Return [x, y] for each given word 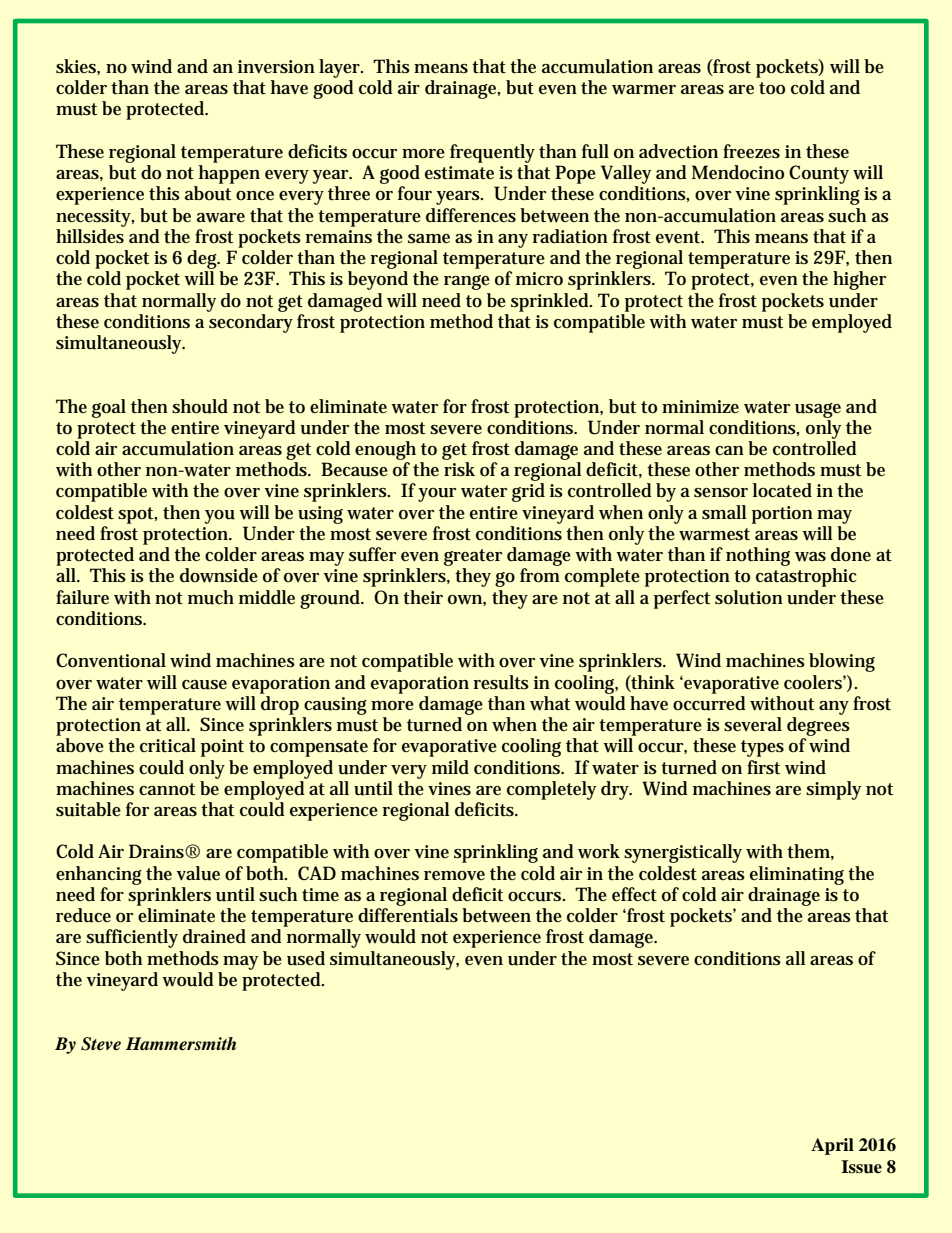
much [211, 597]
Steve [101, 1044]
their [423, 597]
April [832, 1146]
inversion [276, 67]
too [772, 88]
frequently [492, 153]
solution [749, 597]
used [306, 958]
